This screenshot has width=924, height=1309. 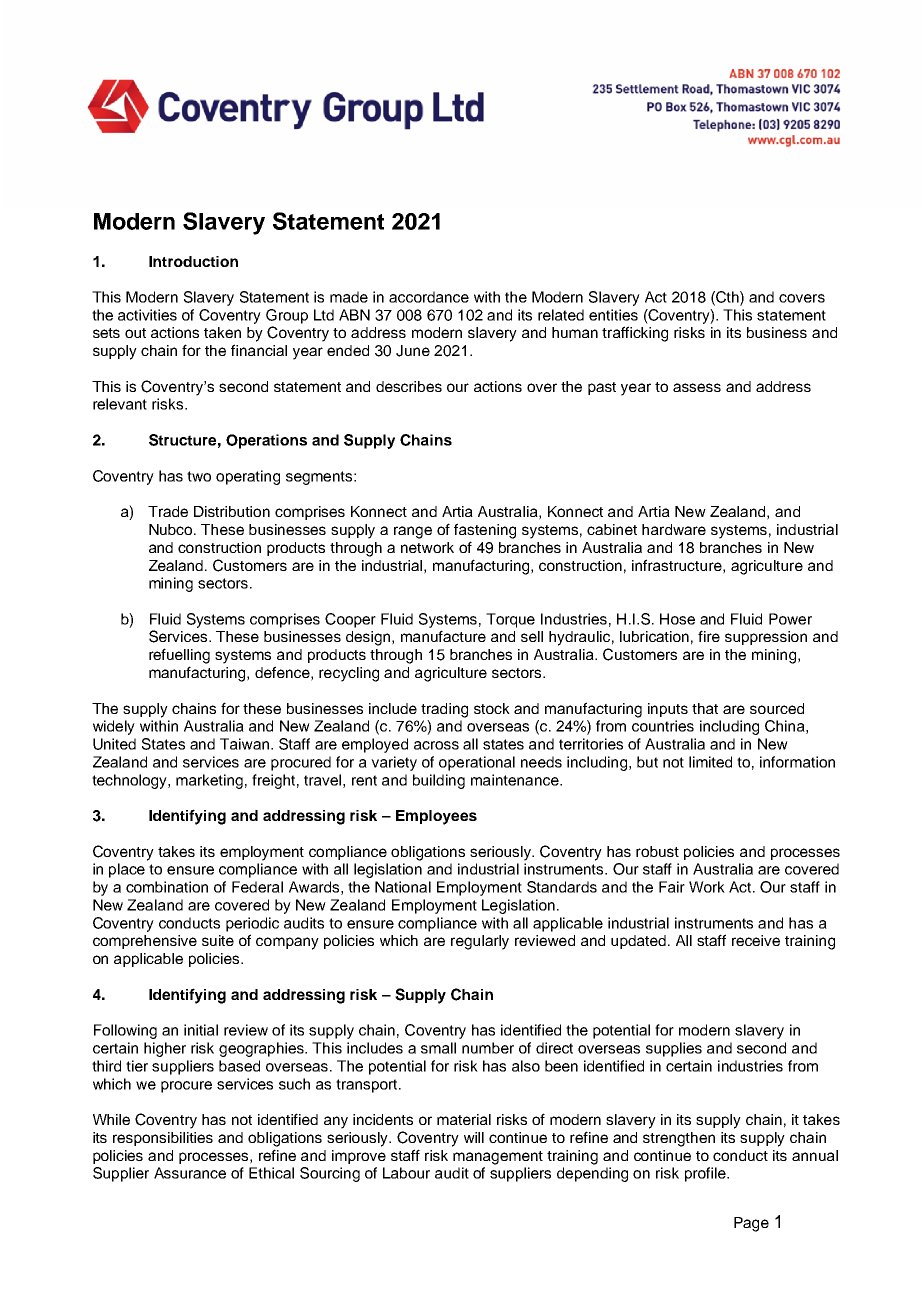 What do you see at coordinates (710, 762) in the screenshot?
I see `limited` at bounding box center [710, 762].
